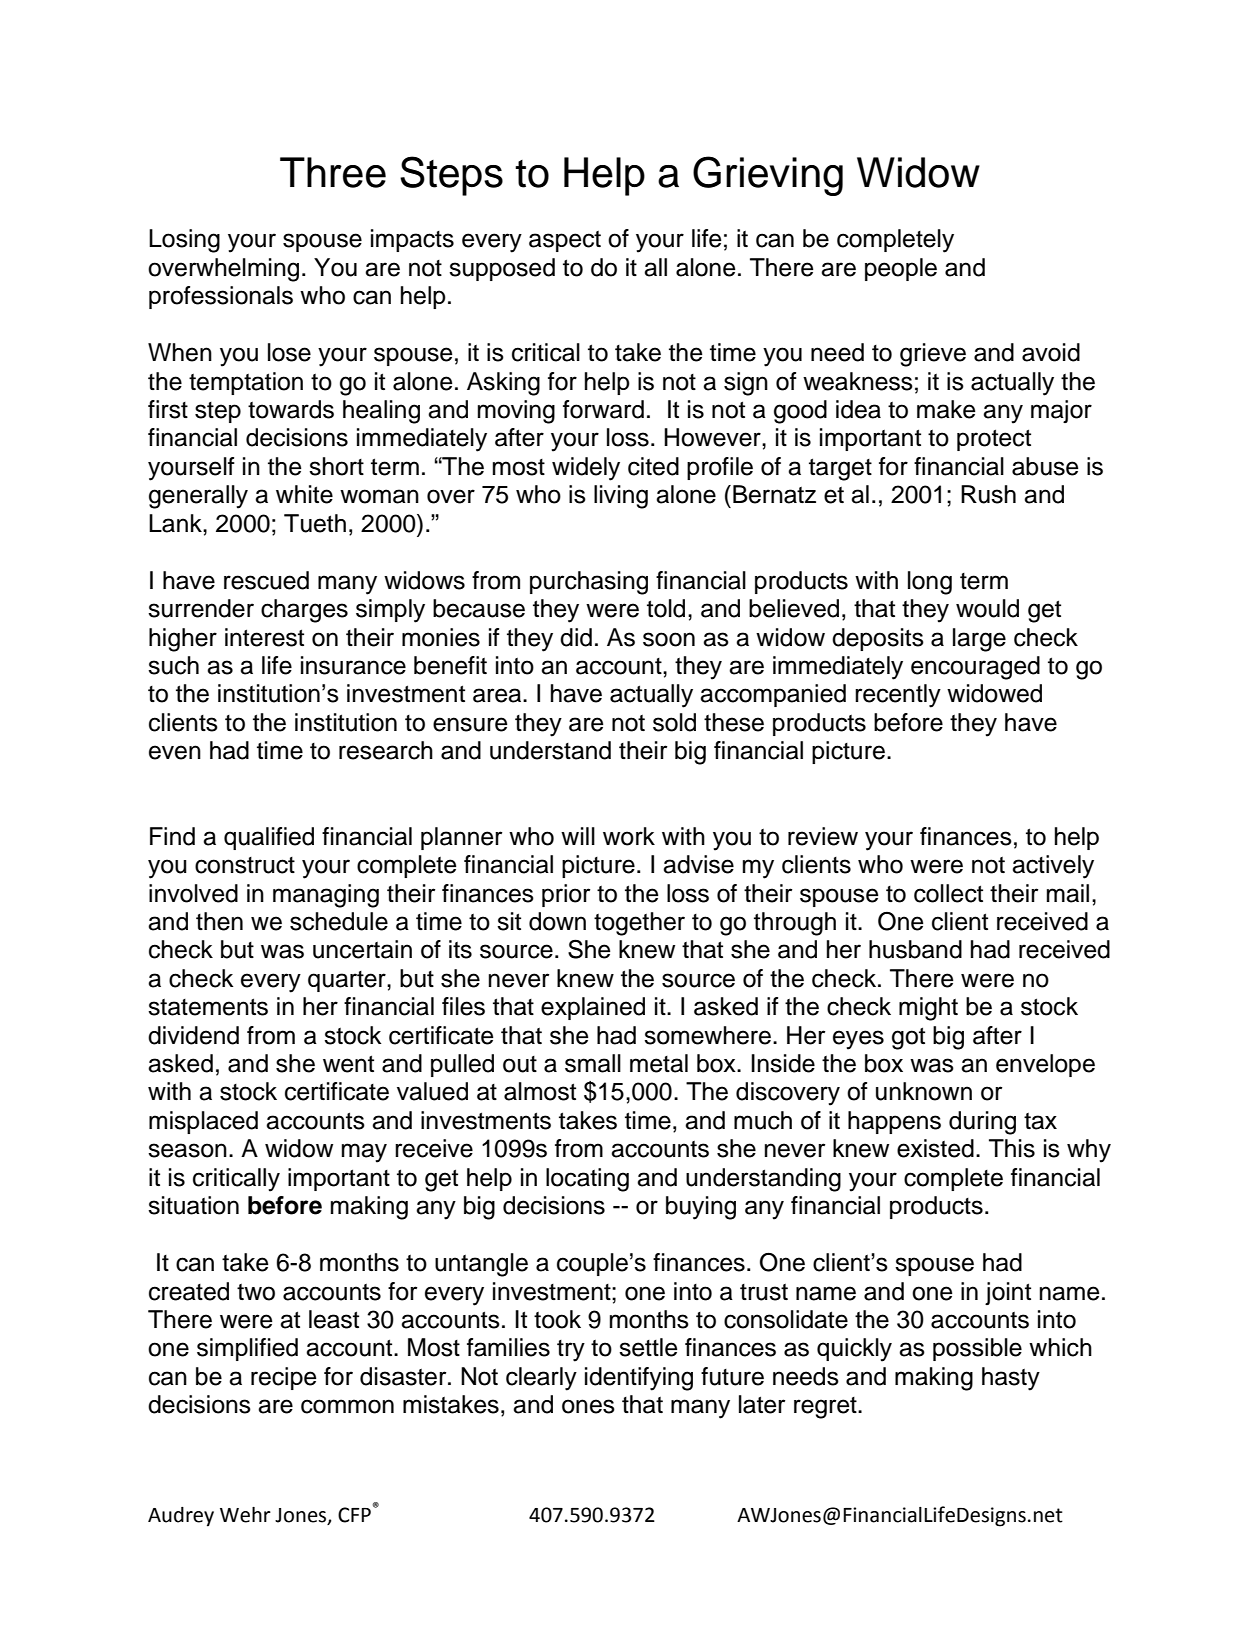  I want to click on Three, so click(333, 172).
